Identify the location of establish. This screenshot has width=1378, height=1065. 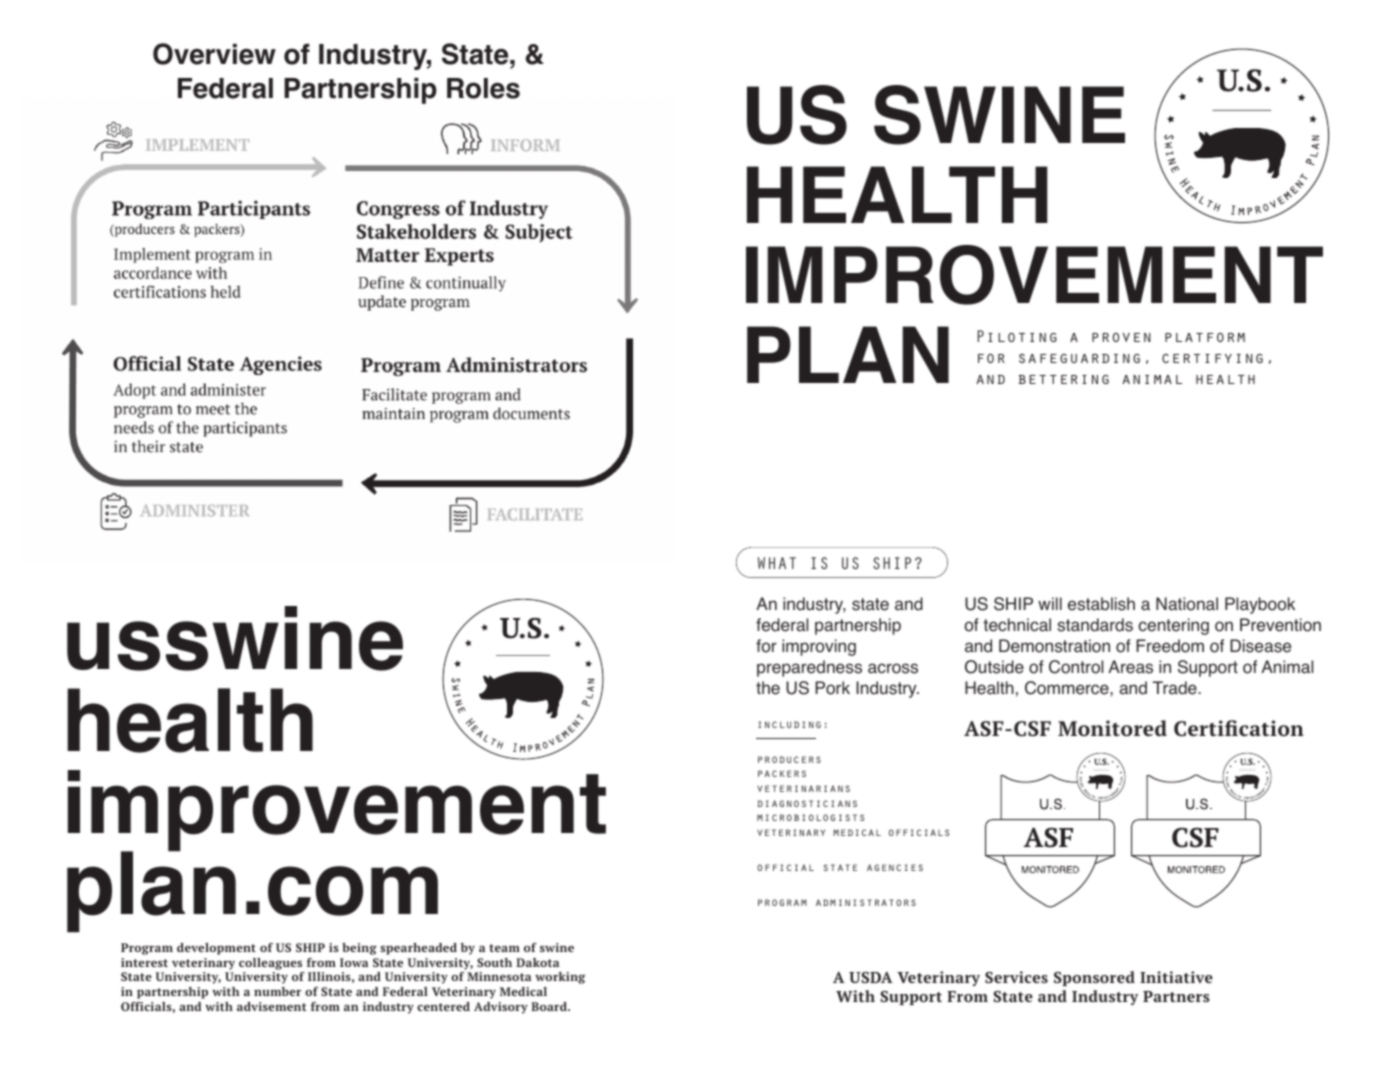
(1101, 604).
